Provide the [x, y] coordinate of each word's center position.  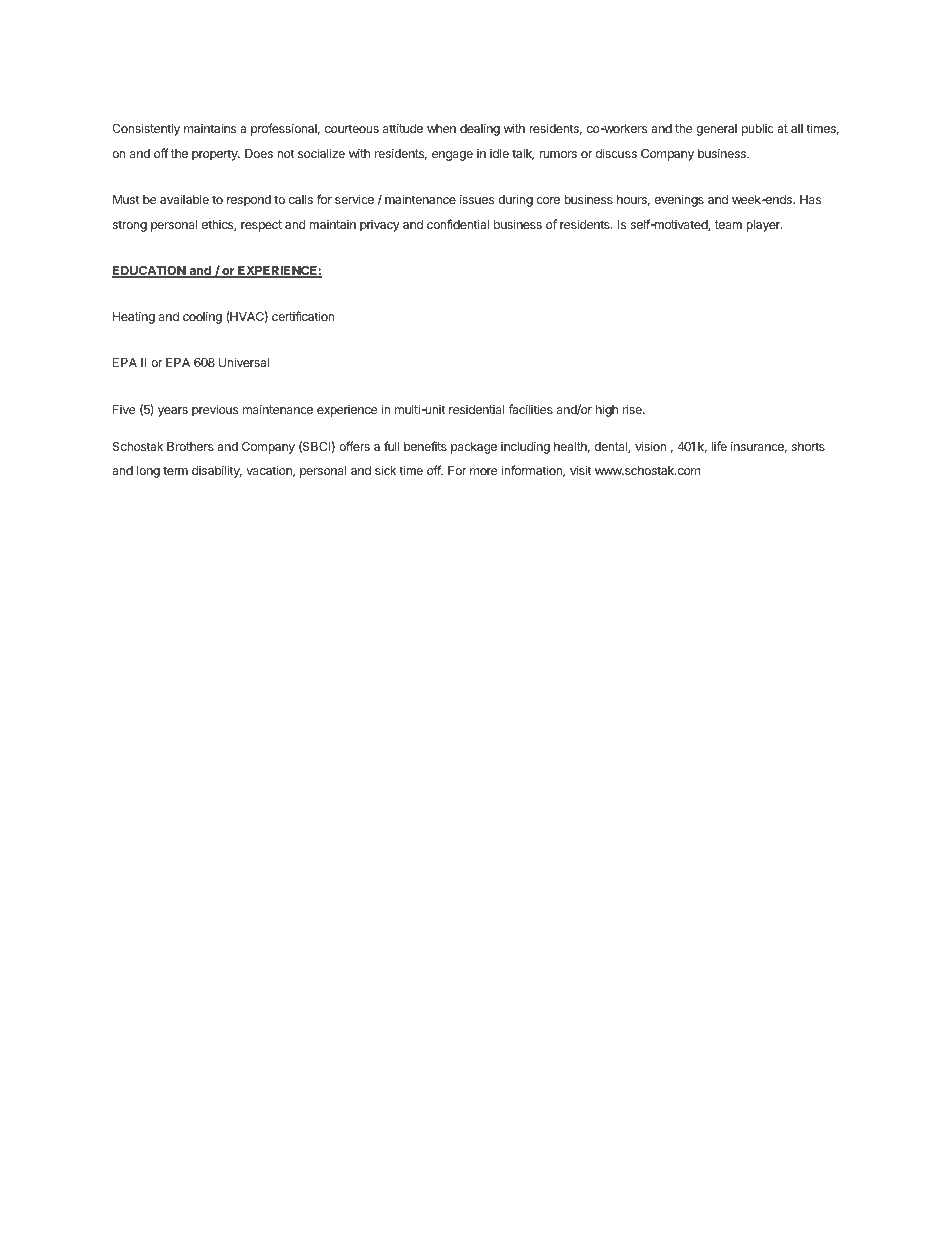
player [764, 226]
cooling [202, 317]
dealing [480, 129]
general [716, 130]
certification [303, 316]
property [216, 155]
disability [217, 471]
